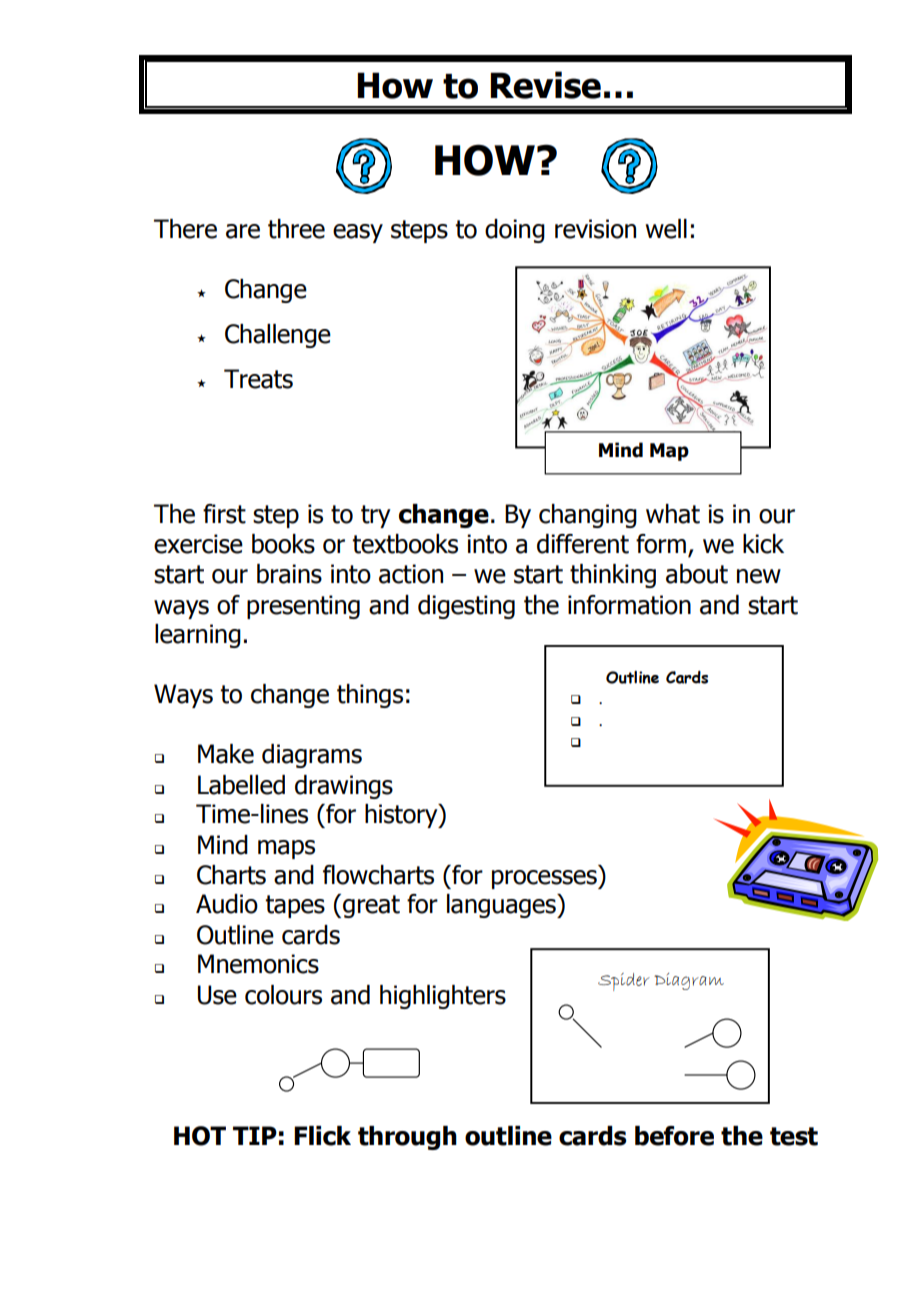 The width and height of the image is (924, 1308). What do you see at coordinates (402, 816) in the image?
I see `history` at bounding box center [402, 816].
